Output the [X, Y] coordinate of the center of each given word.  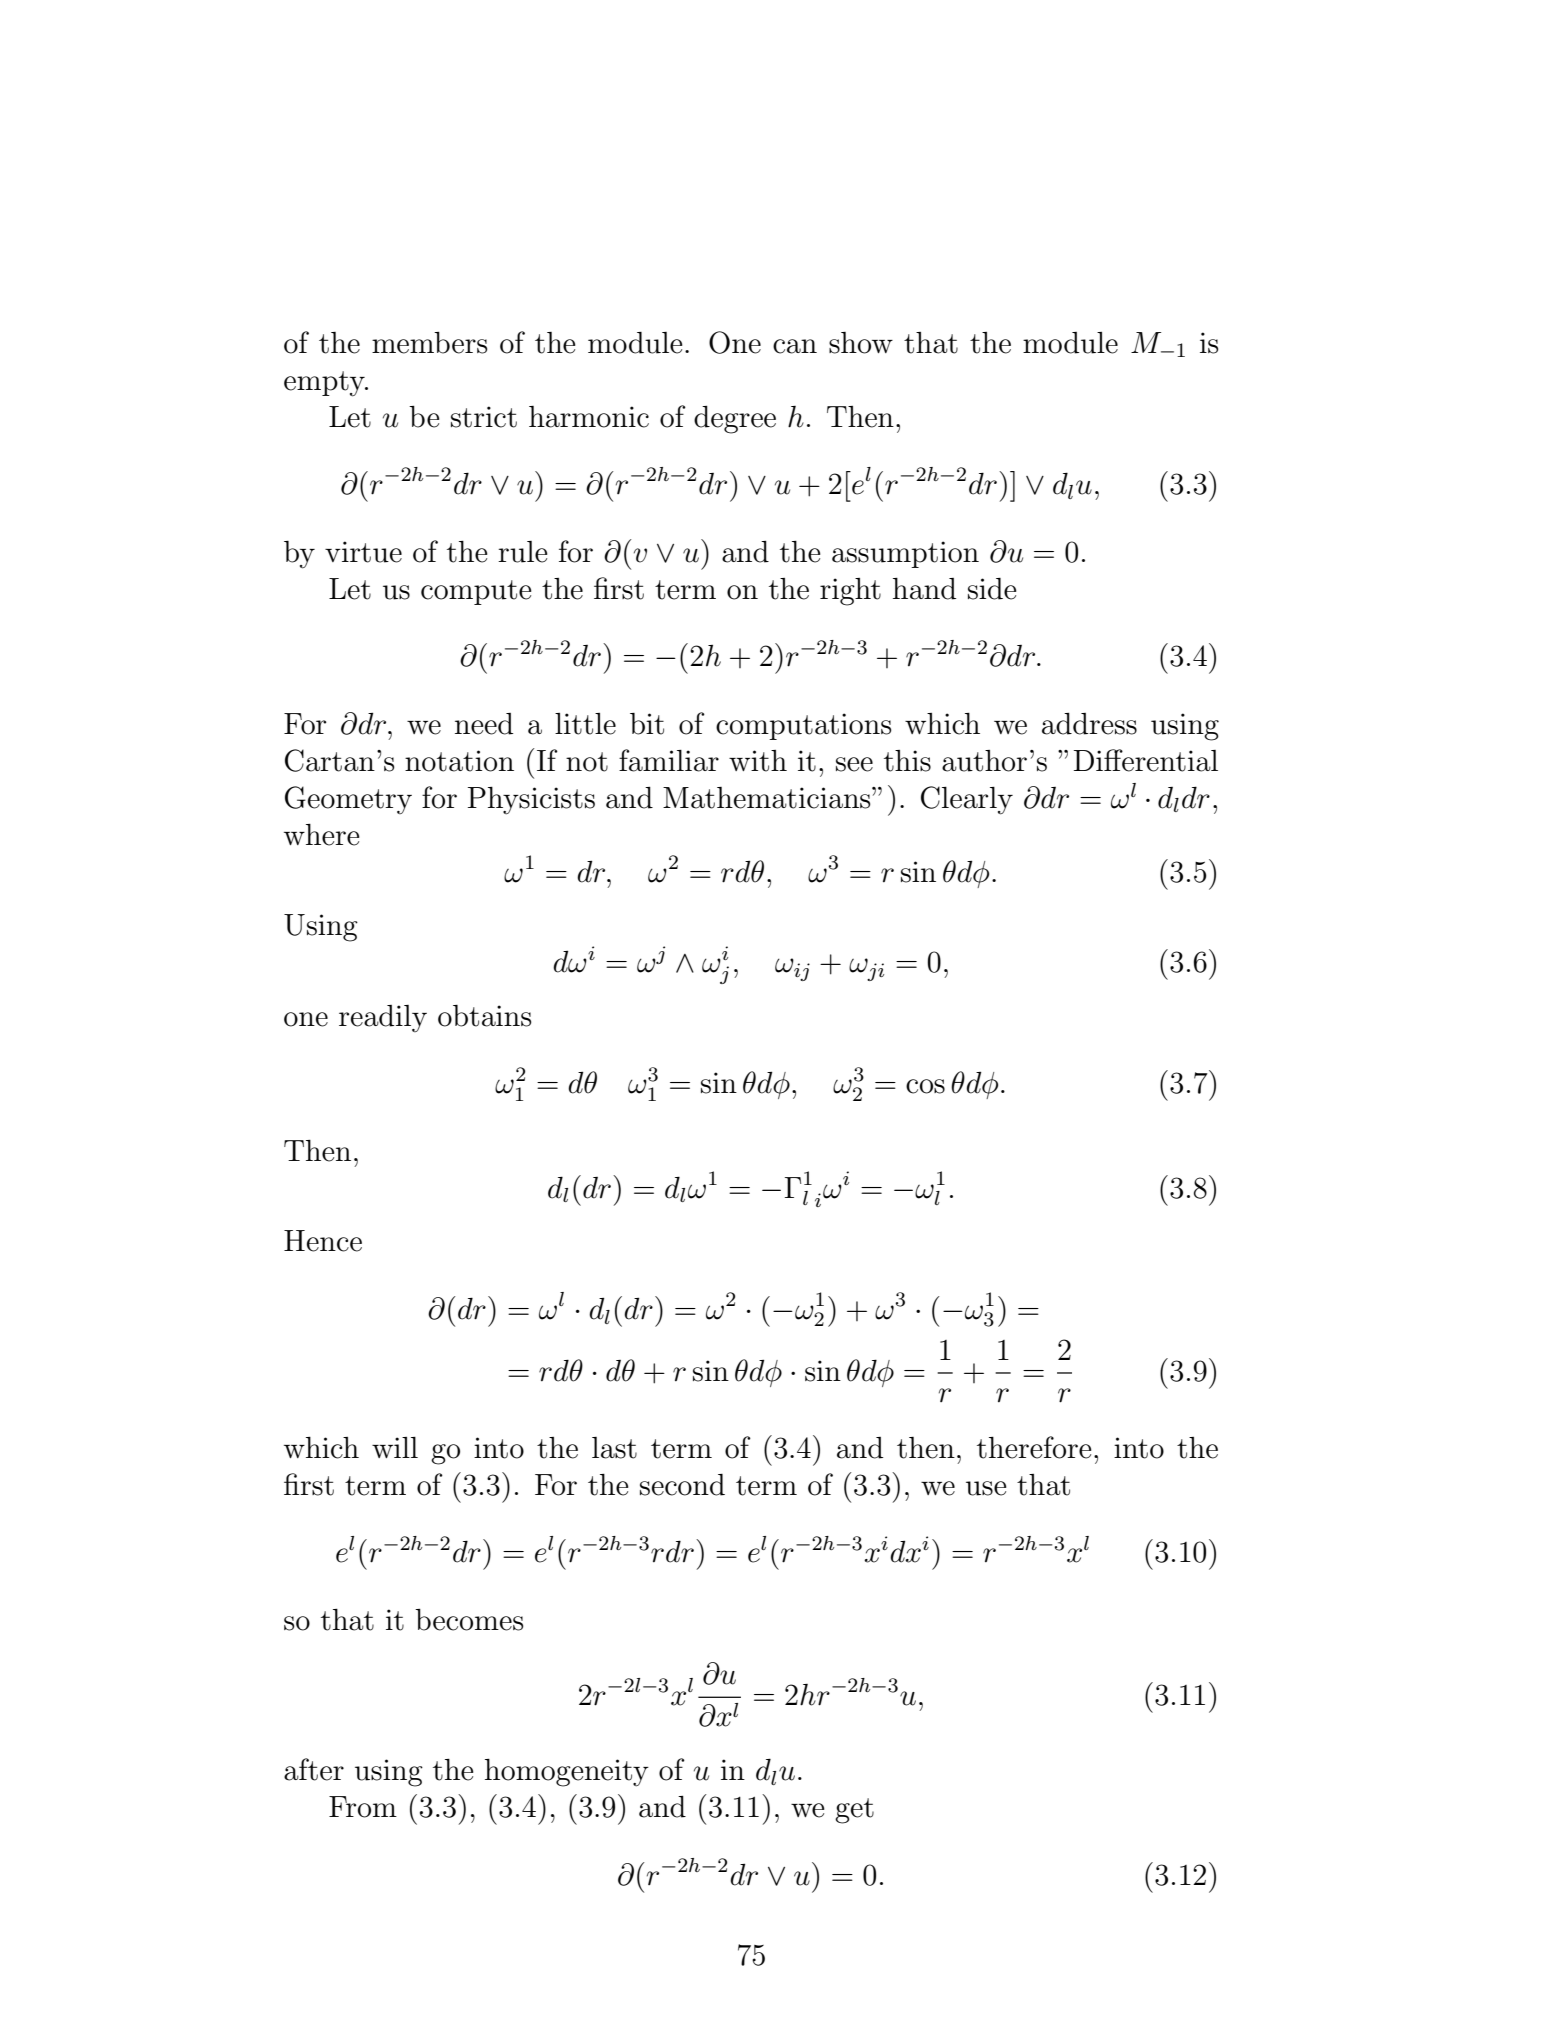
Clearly [967, 800]
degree [735, 420]
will [395, 1447]
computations [803, 726]
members [429, 343]
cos [925, 1086]
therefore [1034, 1447]
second [682, 1485]
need [484, 724]
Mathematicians [768, 798]
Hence [323, 1241]
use [986, 1488]
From [363, 1807]
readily [383, 1018]
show [861, 343]
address [1089, 724]
